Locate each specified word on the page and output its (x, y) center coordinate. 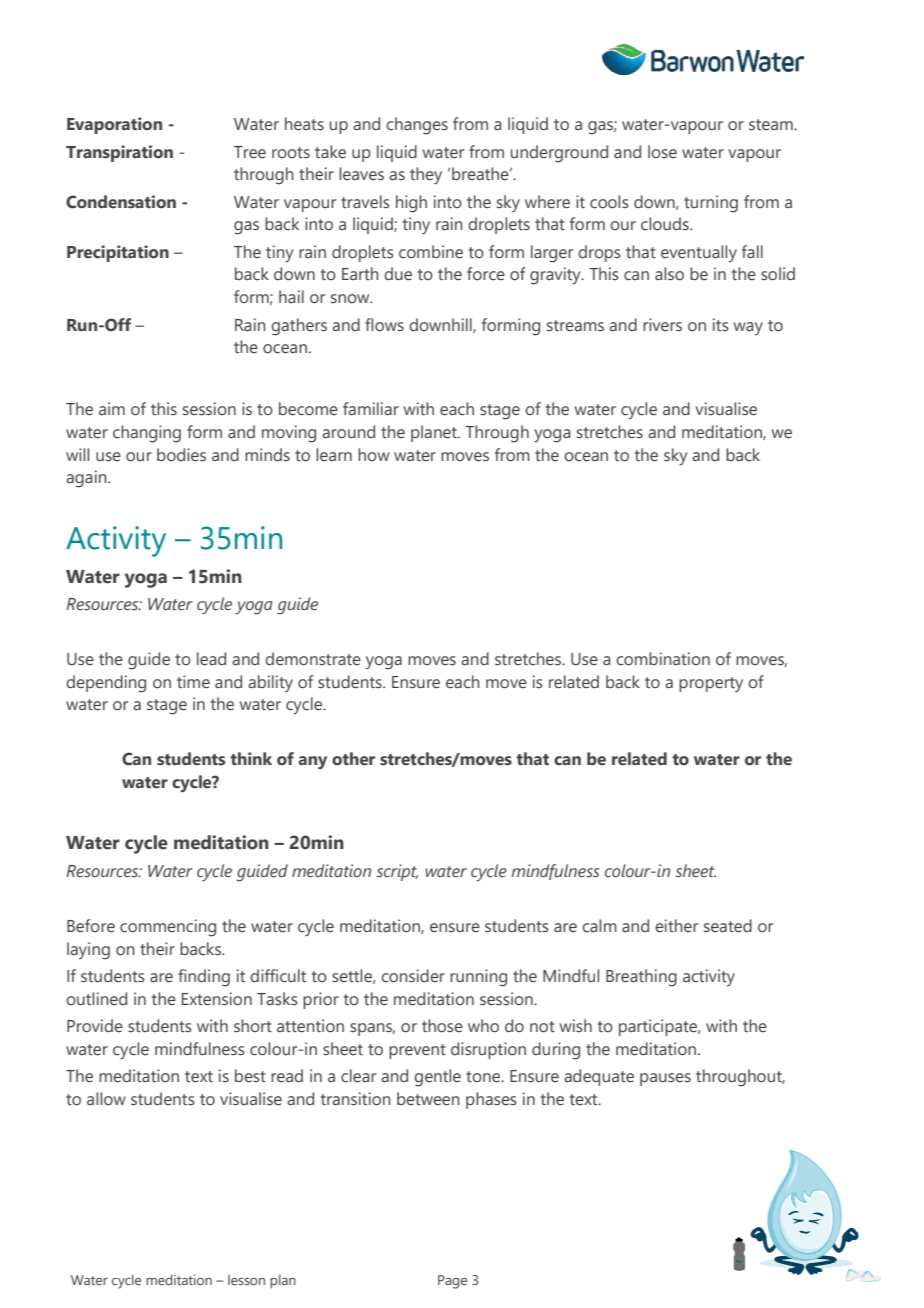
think (251, 759)
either (676, 926)
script (397, 872)
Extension (217, 999)
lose (662, 152)
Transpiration (119, 153)
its (721, 325)
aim (112, 408)
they (426, 175)
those (442, 1026)
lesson (246, 1280)
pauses (665, 1079)
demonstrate (313, 659)
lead (211, 659)
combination (663, 659)
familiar (371, 409)
